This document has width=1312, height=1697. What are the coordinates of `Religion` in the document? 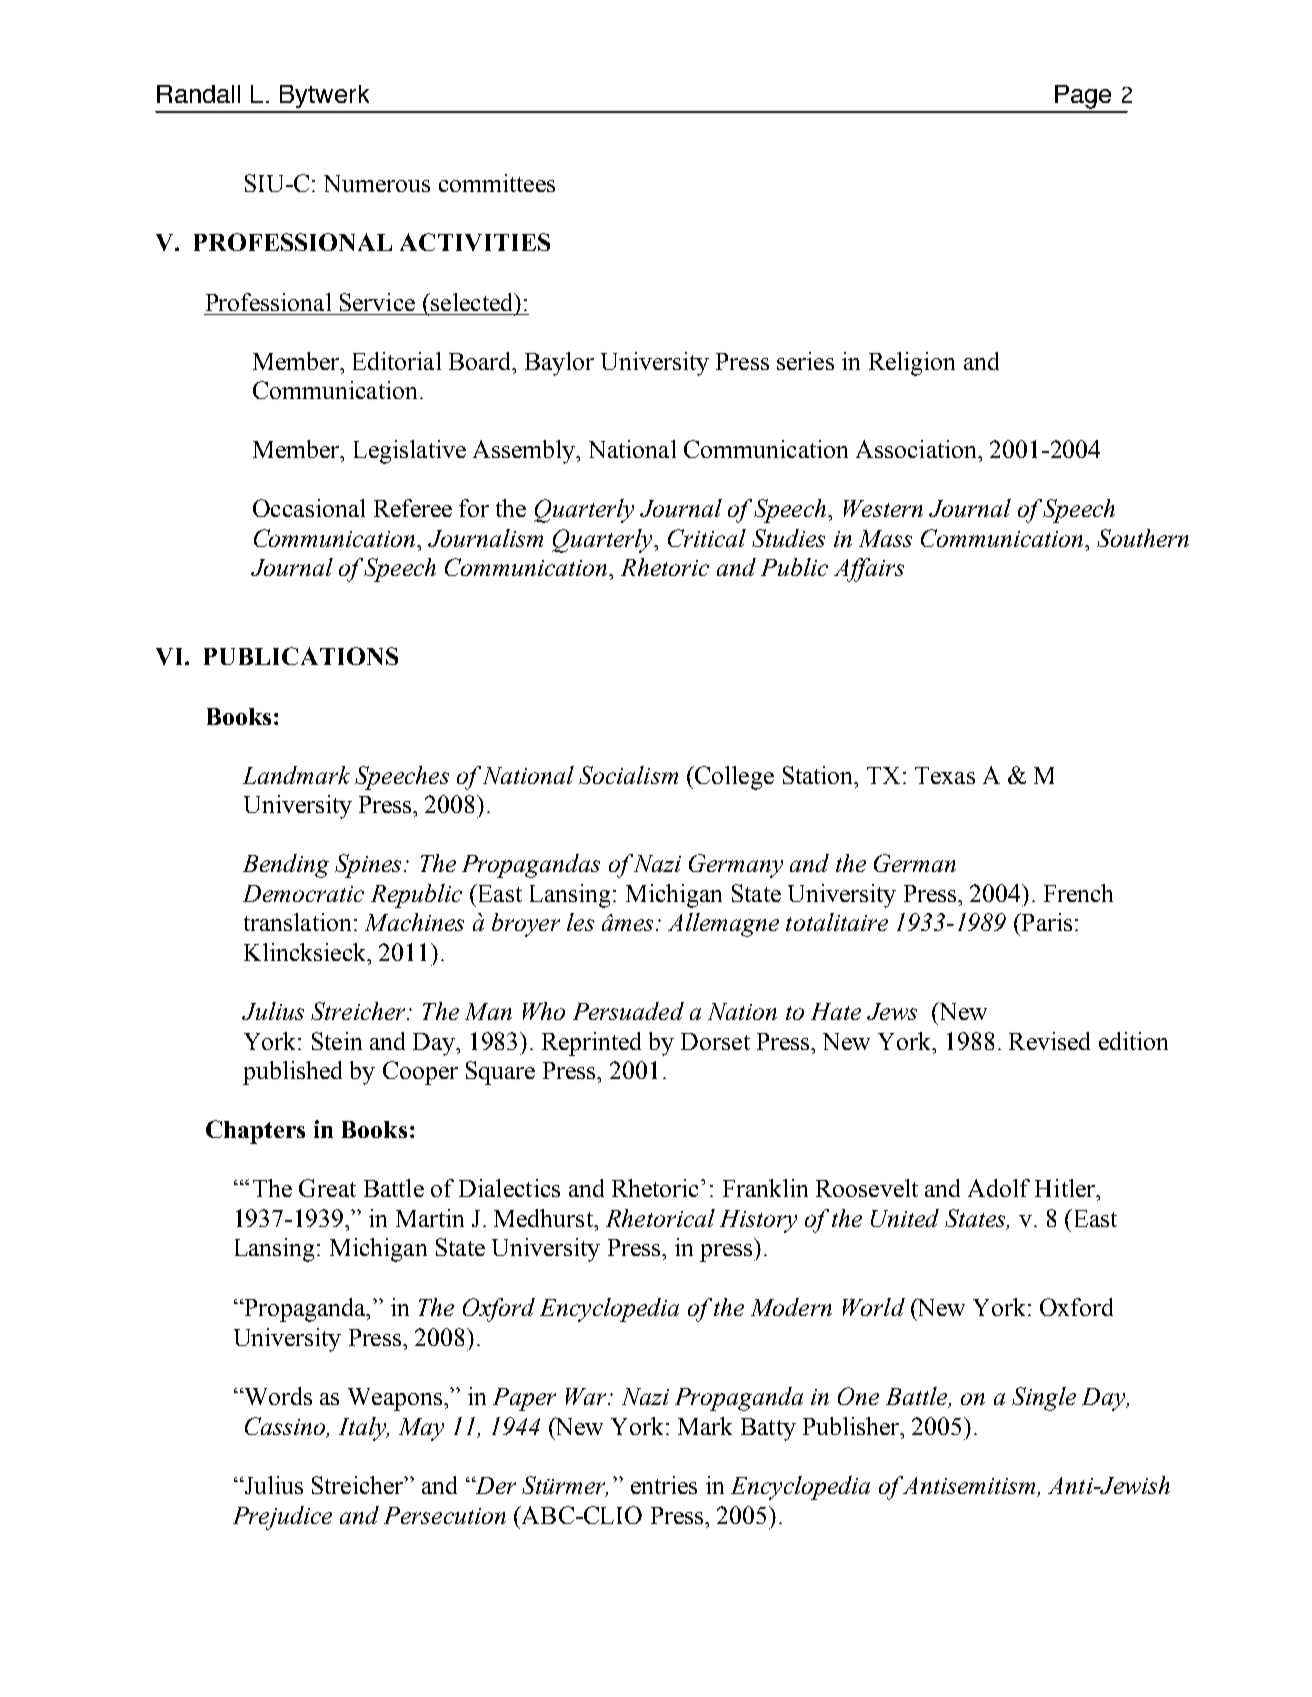 It's located at (912, 364).
